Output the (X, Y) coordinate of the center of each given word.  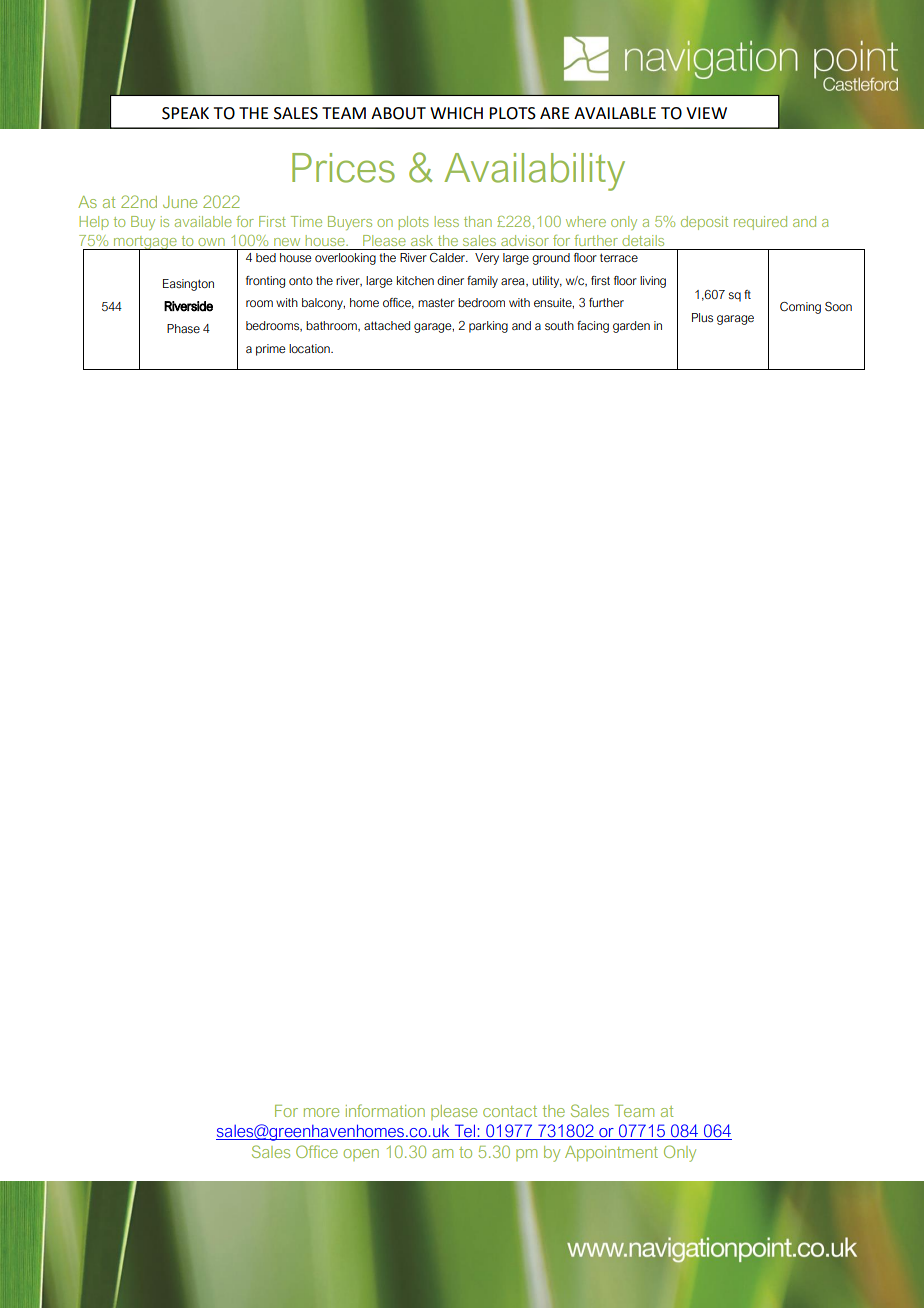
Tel (464, 1132)
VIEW (706, 113)
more (321, 1112)
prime (271, 350)
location (310, 348)
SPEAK (185, 113)
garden (631, 327)
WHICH (456, 113)
